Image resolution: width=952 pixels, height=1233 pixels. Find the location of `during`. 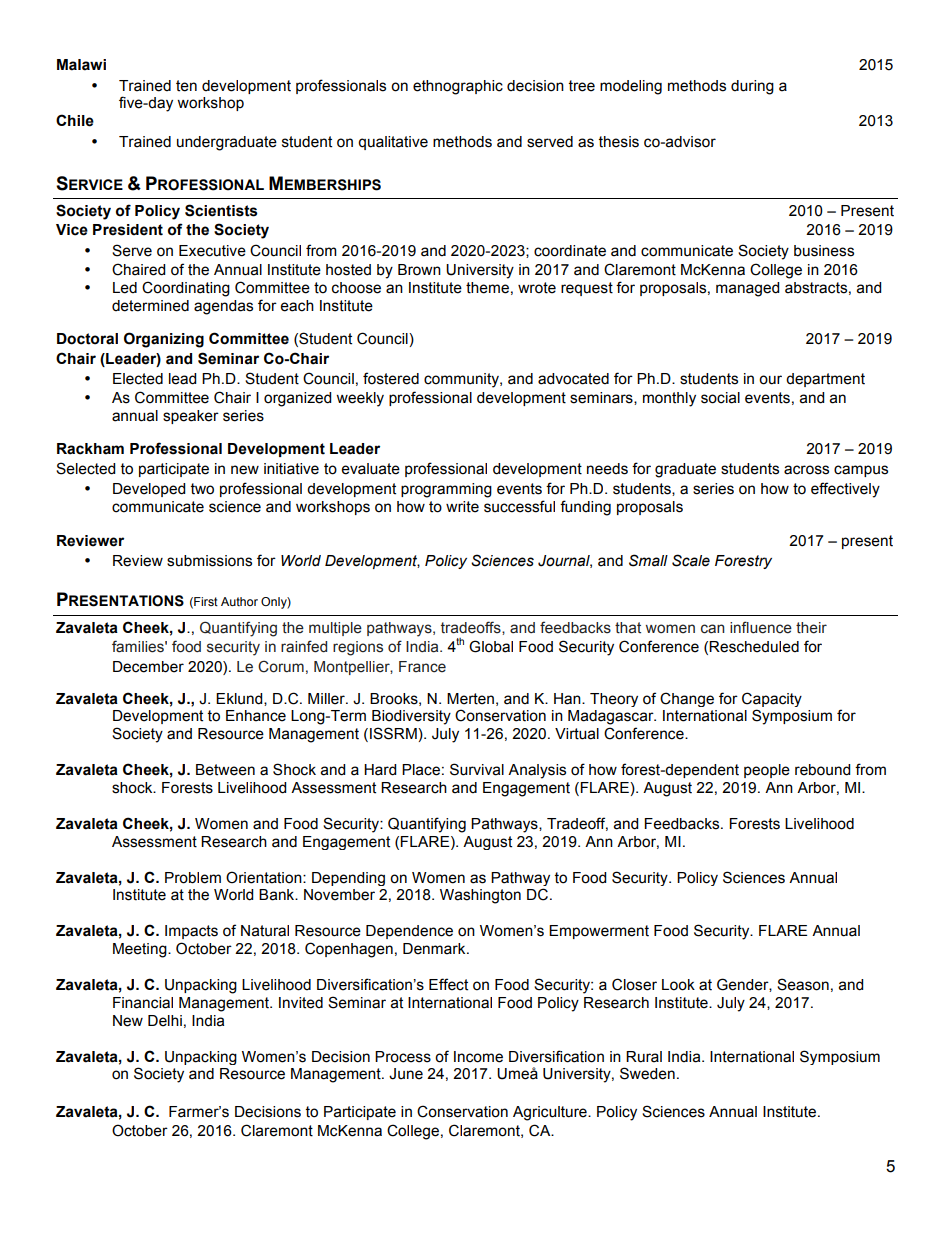

during is located at coordinates (752, 87).
